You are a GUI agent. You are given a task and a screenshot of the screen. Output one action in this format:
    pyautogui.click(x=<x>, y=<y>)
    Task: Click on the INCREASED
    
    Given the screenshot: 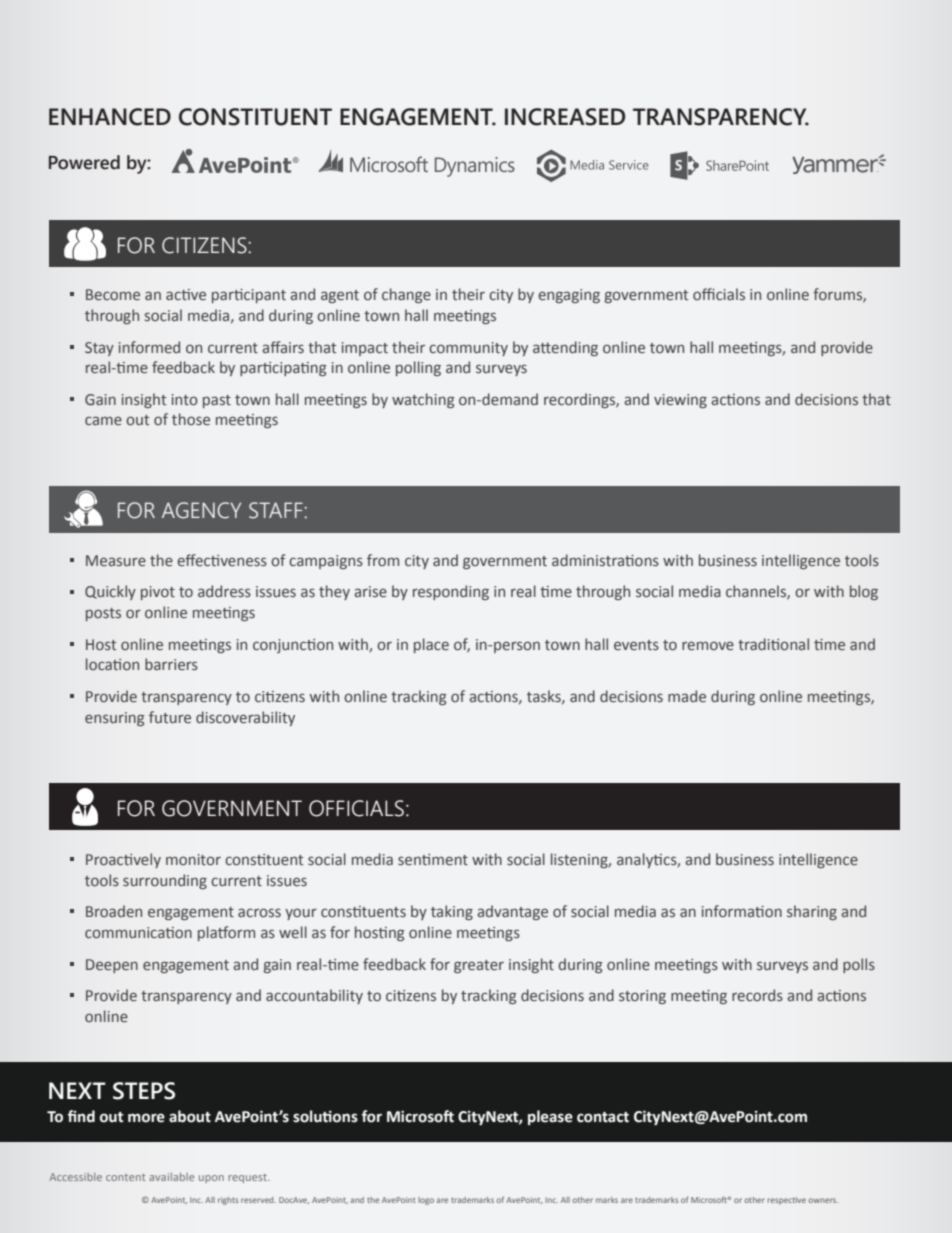 What is the action you would take?
    pyautogui.click(x=565, y=117)
